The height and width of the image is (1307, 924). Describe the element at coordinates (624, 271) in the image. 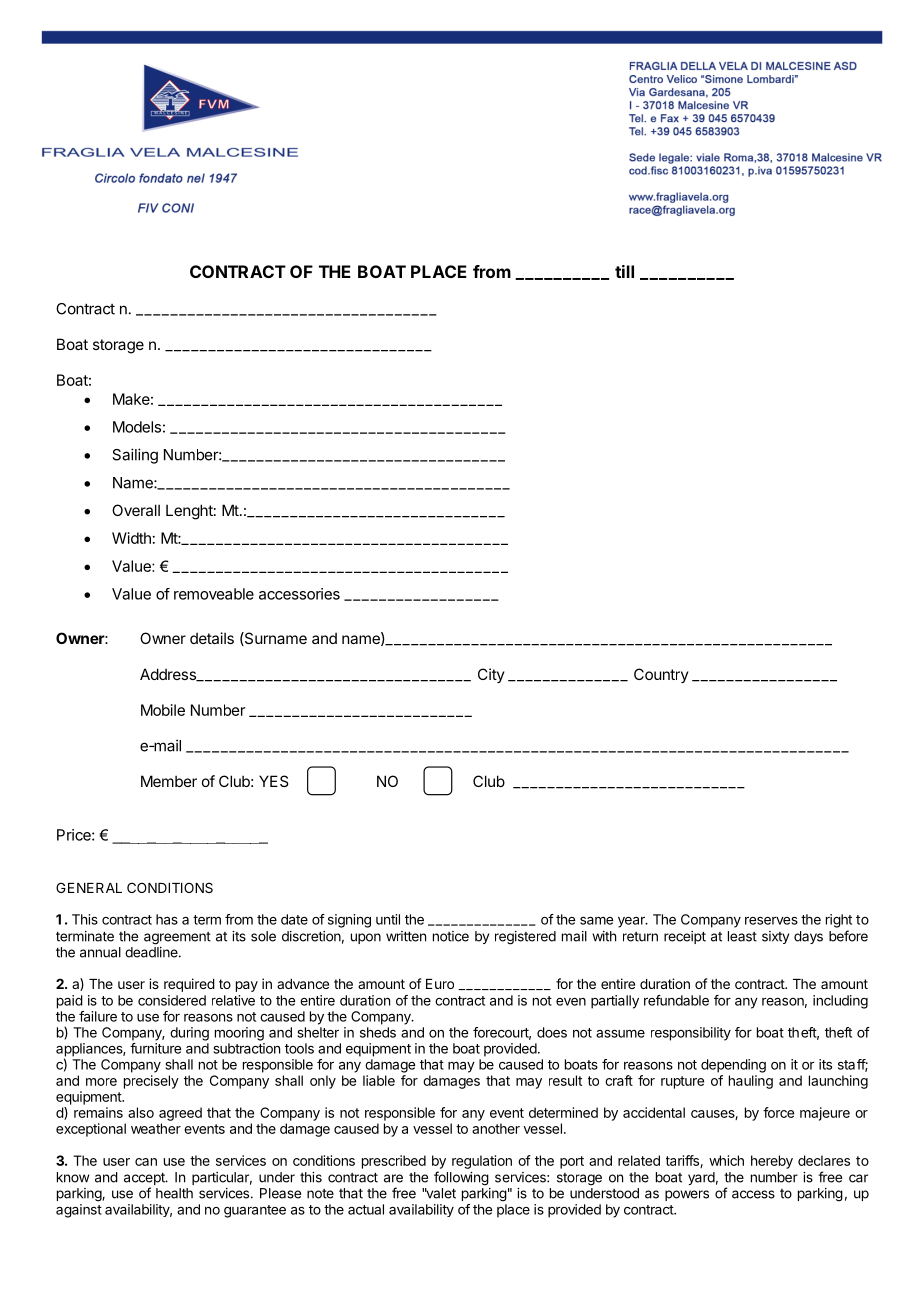

I see `till` at that location.
